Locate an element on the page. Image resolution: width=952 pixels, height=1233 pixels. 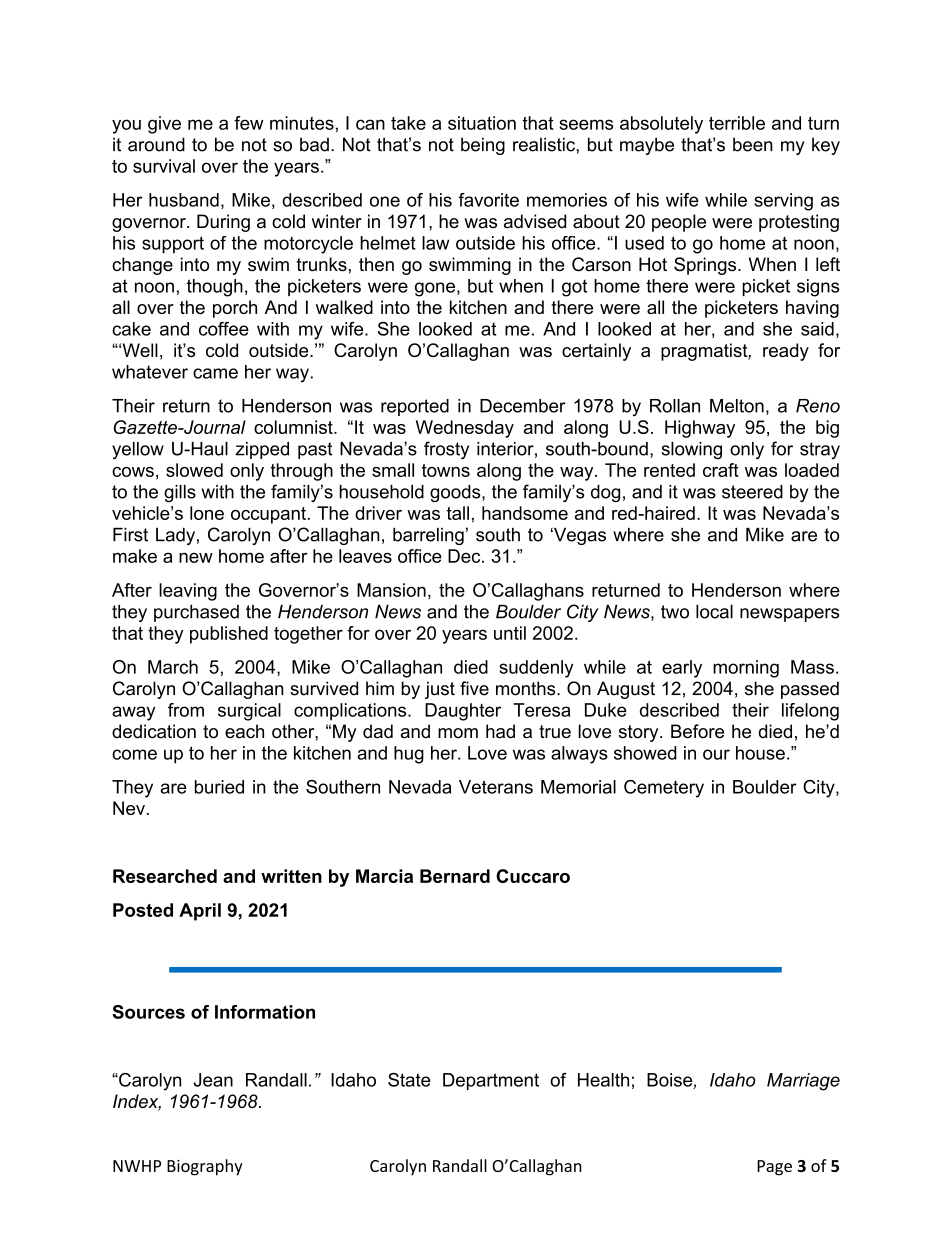
Department is located at coordinates (491, 1081).
